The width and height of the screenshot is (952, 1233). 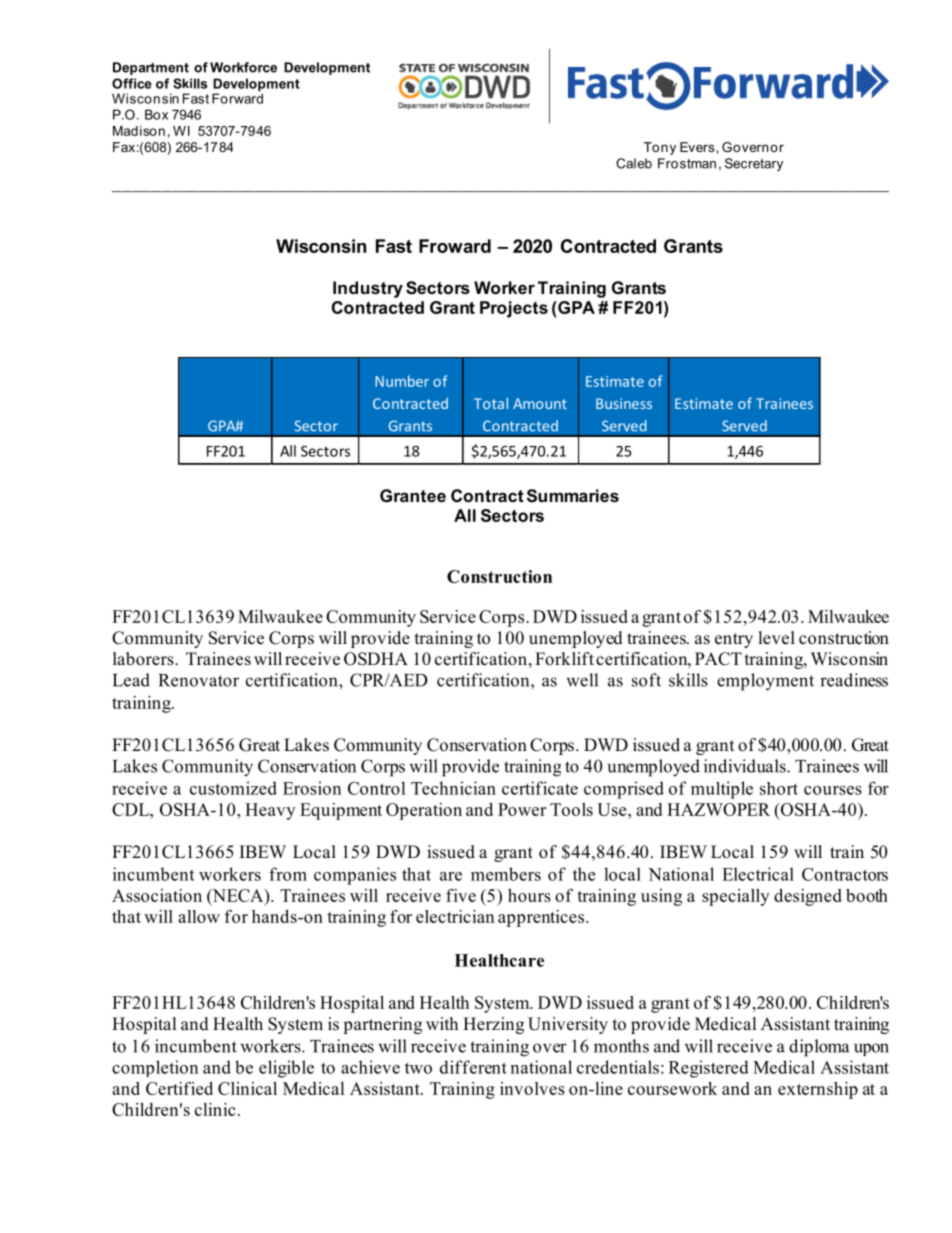 What do you see at coordinates (754, 164) in the screenshot?
I see `Secretary` at bounding box center [754, 164].
